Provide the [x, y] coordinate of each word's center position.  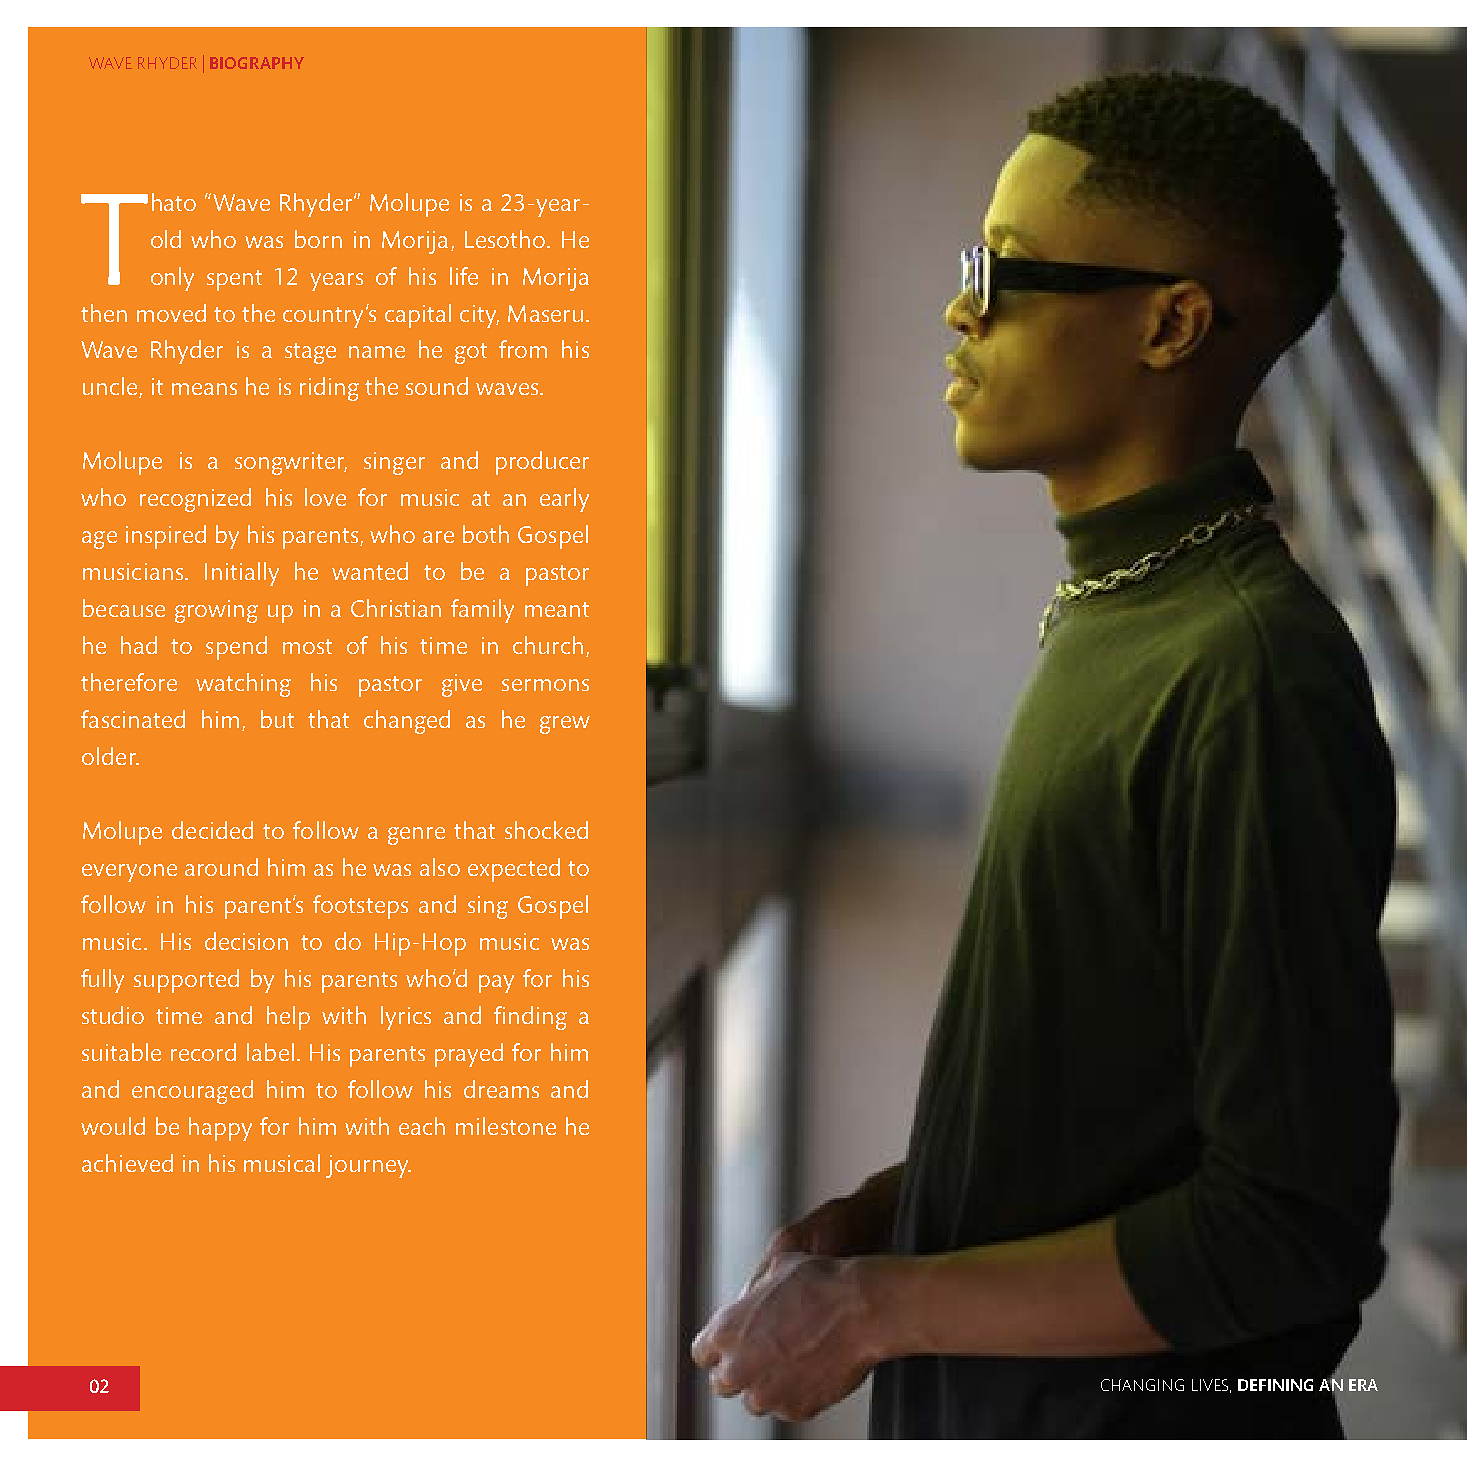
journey [368, 1166]
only [172, 279]
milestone [506, 1126]
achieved [127, 1163]
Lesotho [506, 239]
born [318, 239]
